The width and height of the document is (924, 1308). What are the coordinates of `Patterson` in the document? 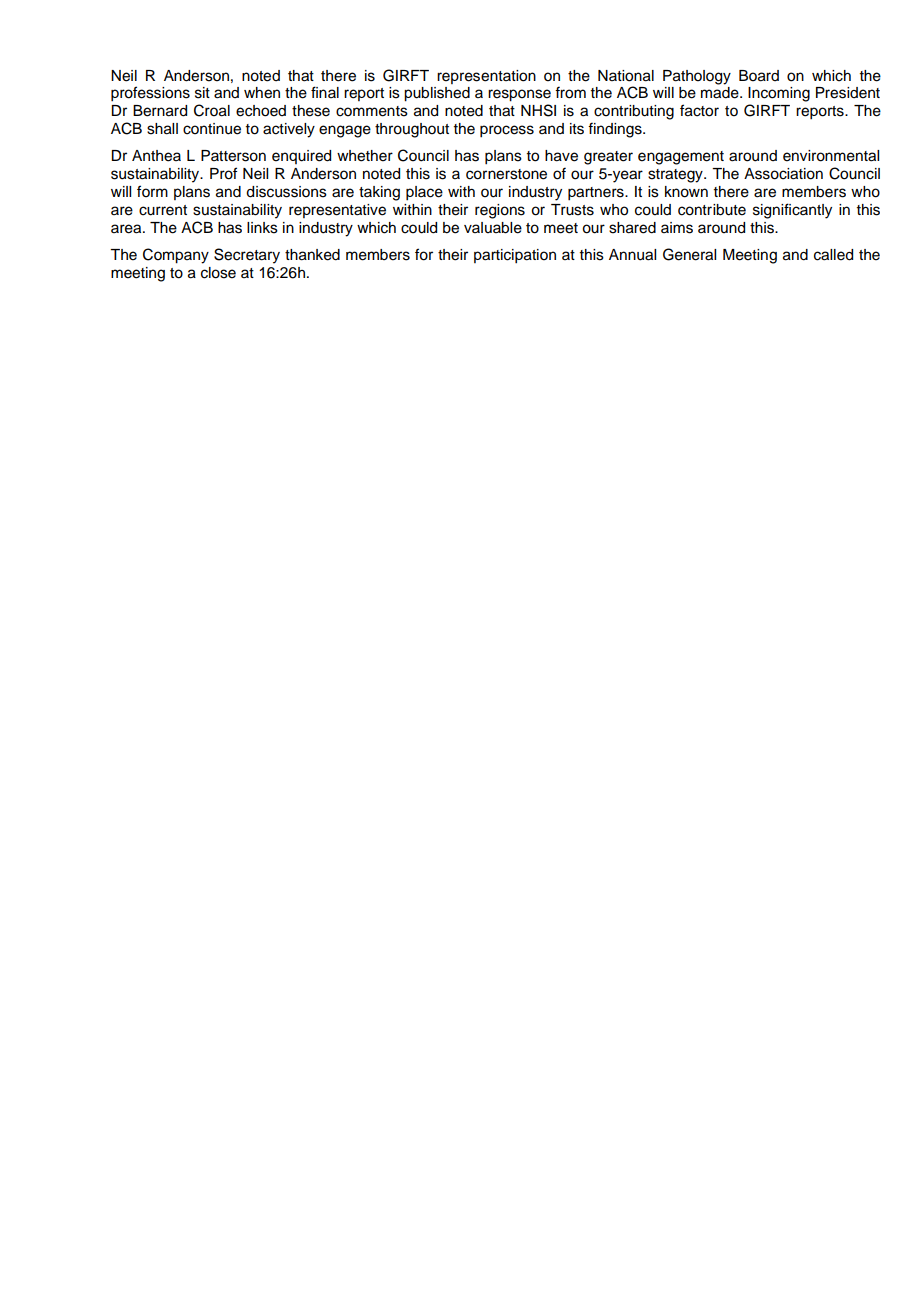 It's located at (233, 156).
